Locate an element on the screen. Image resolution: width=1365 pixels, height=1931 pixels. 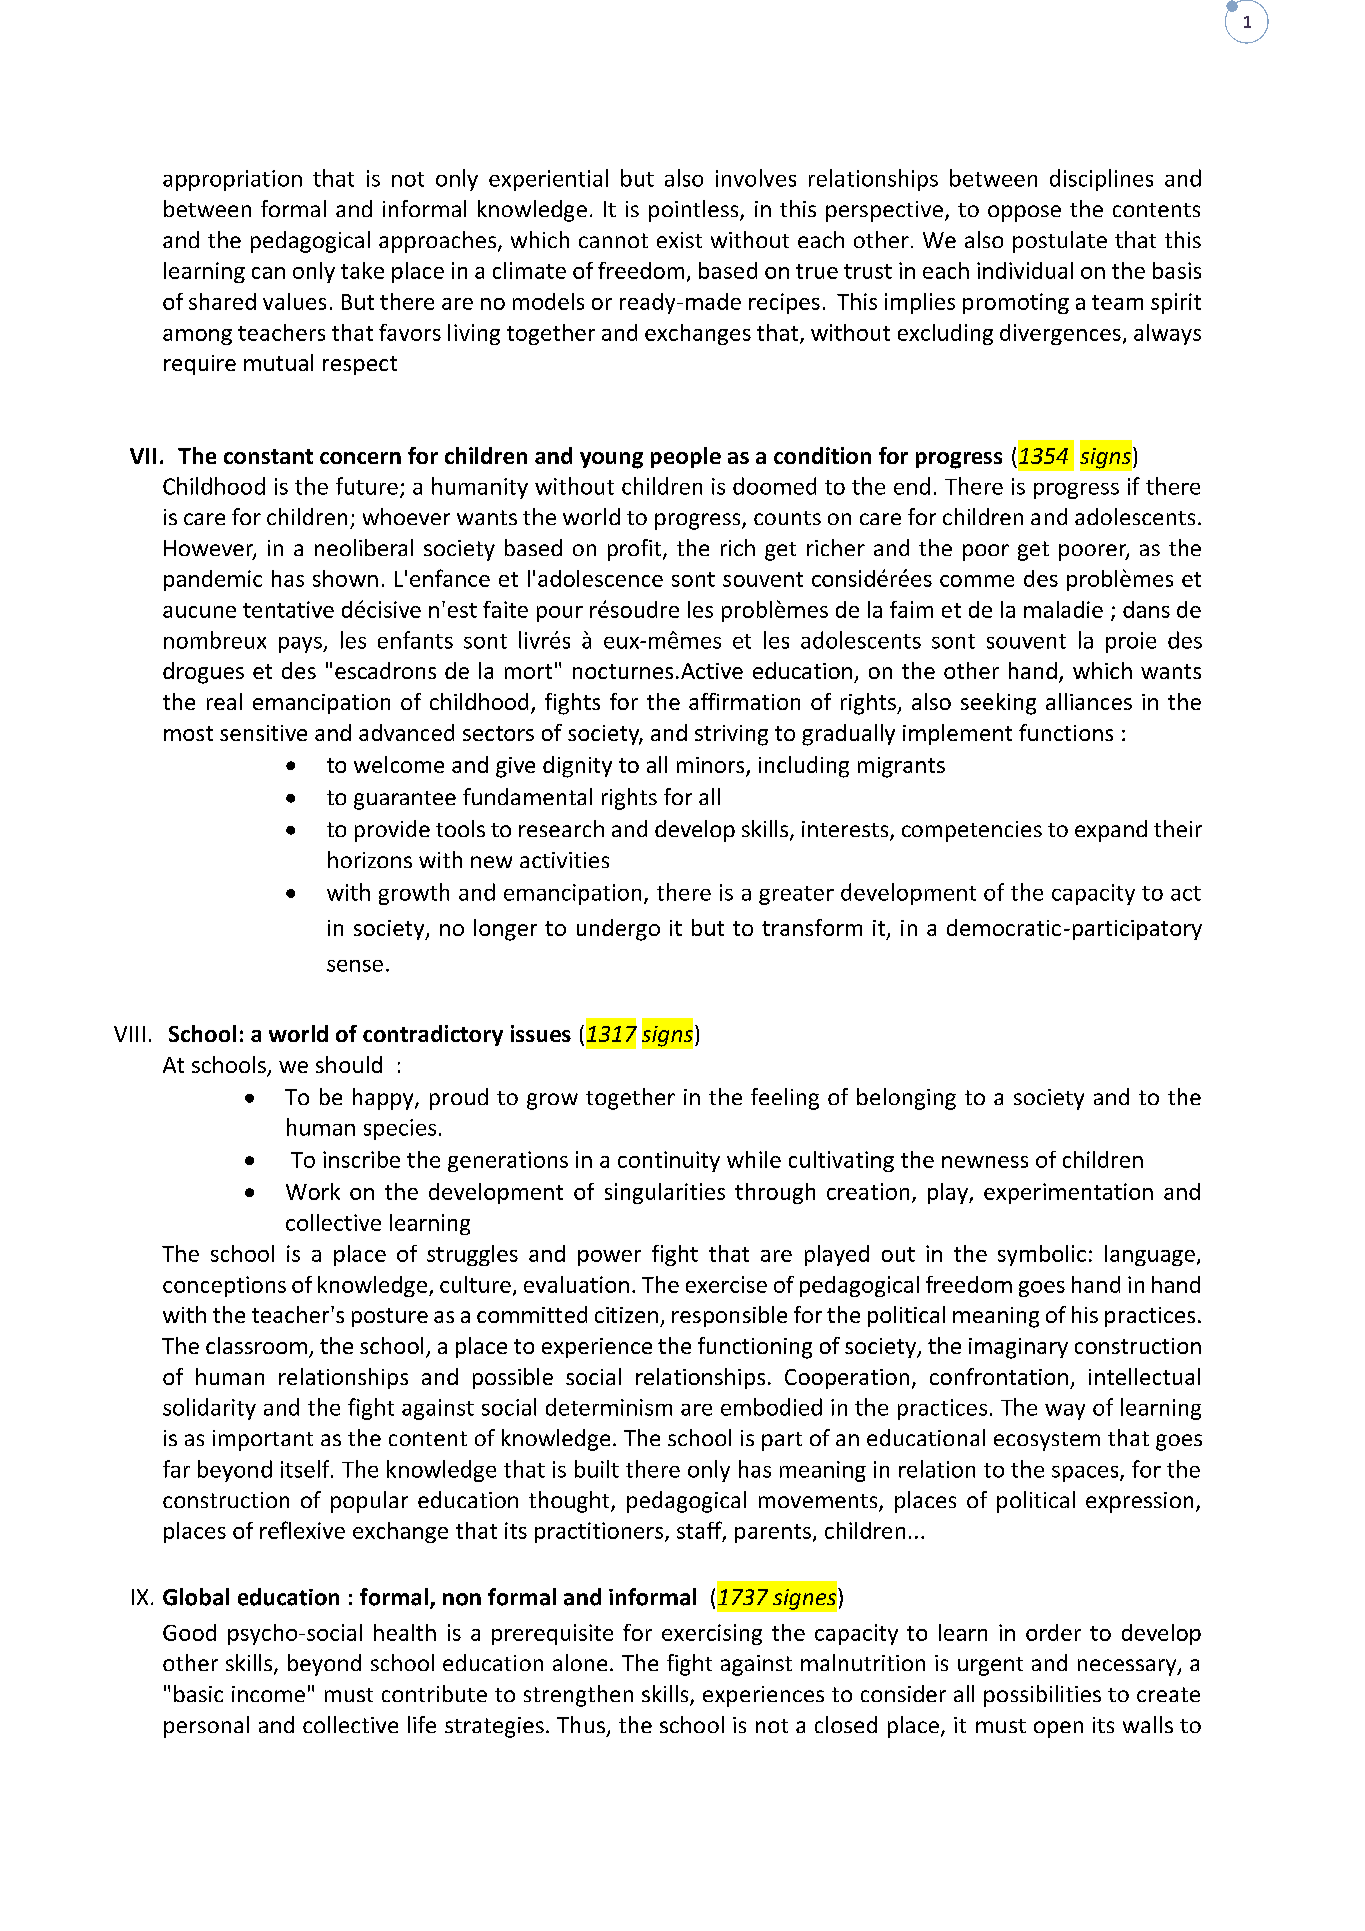
functions is located at coordinates (1066, 732).
